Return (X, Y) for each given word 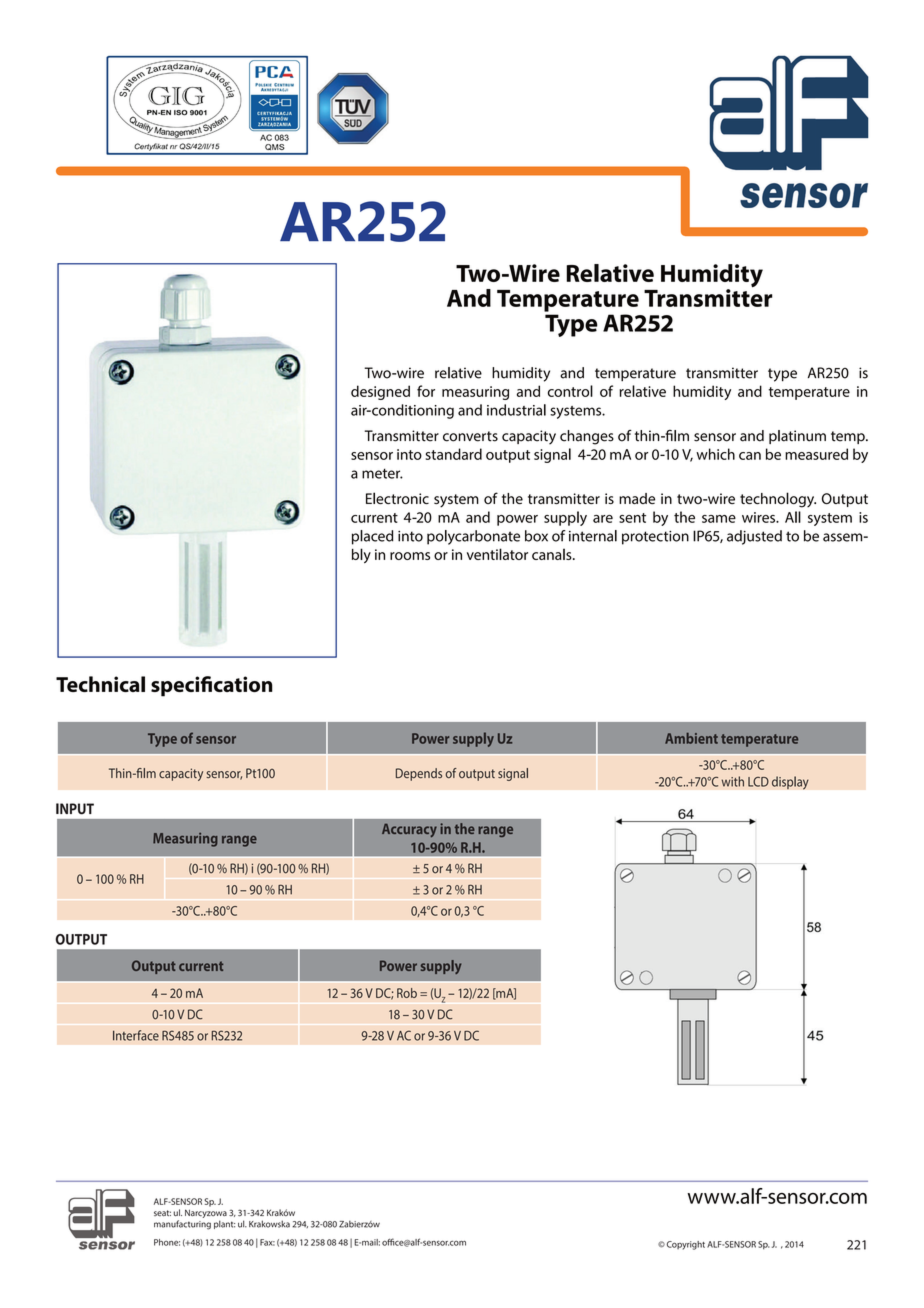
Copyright (684, 1245)
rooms (410, 556)
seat (162, 1213)
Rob (407, 993)
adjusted (754, 537)
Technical (100, 684)
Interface (136, 1035)
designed (380, 392)
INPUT (75, 809)
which (715, 454)
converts (470, 436)
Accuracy (409, 830)
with (733, 781)
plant (224, 1224)
